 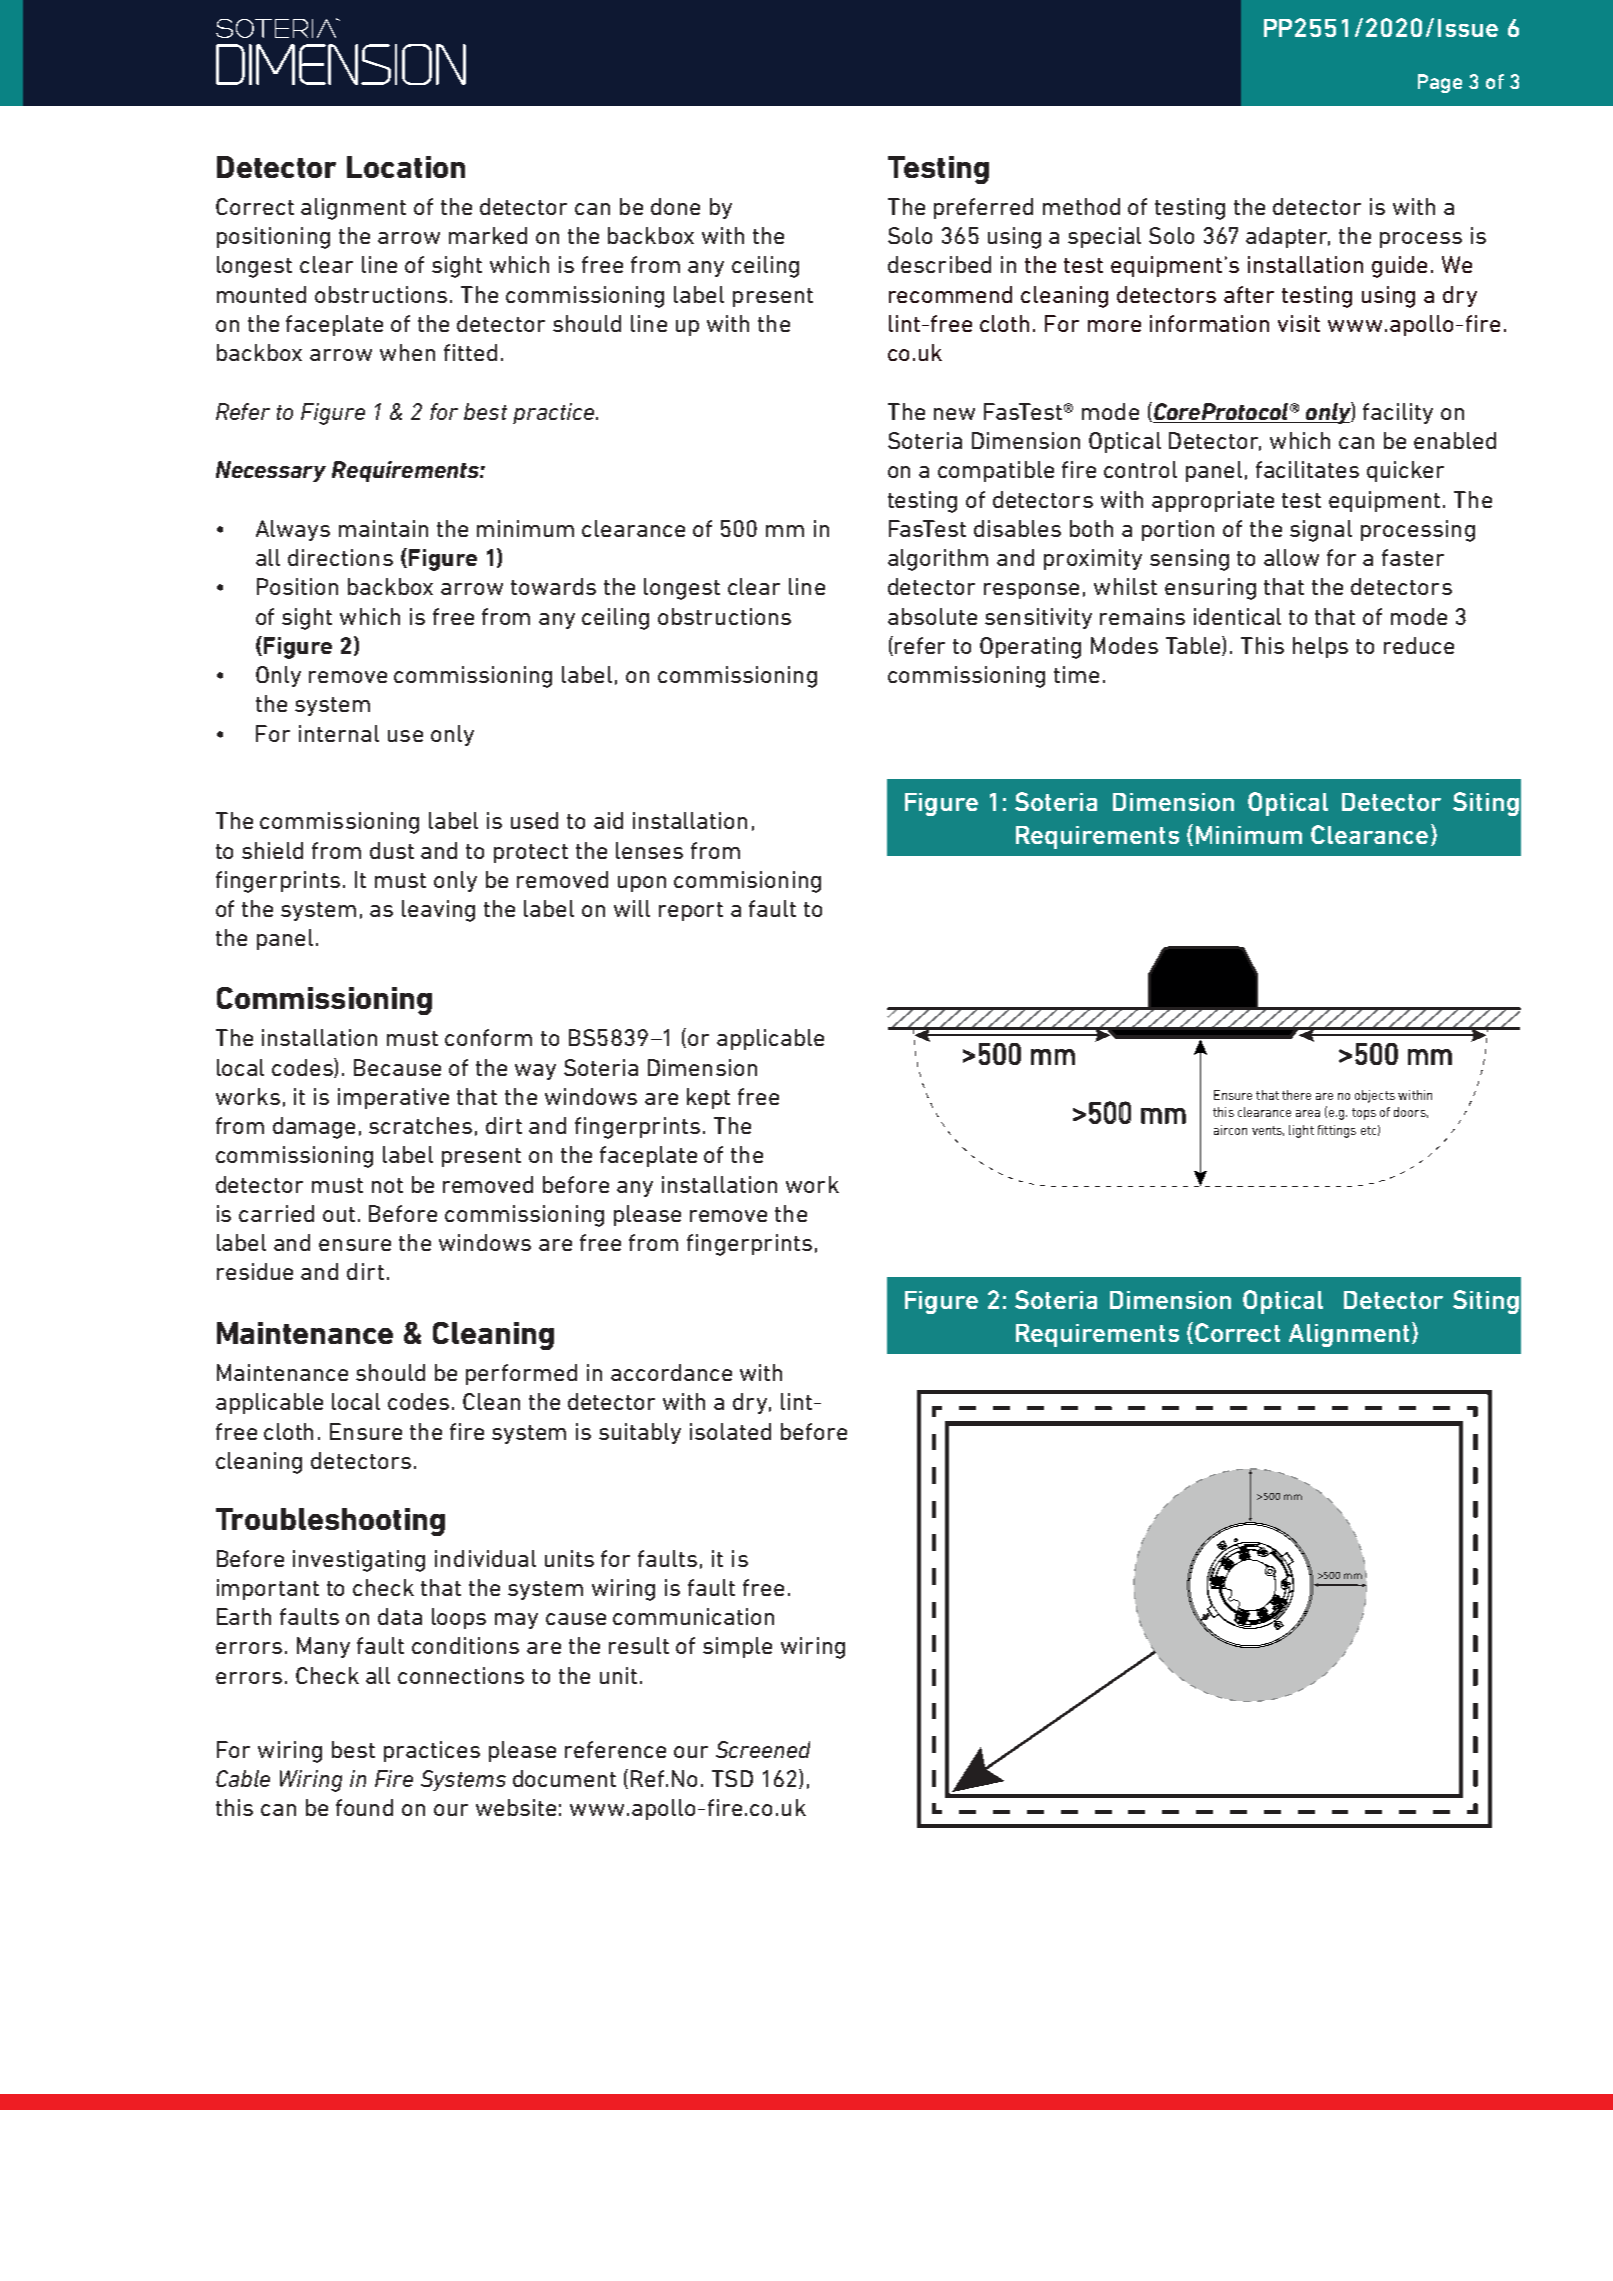 What do you see at coordinates (691, 911) in the image?
I see `report` at bounding box center [691, 911].
